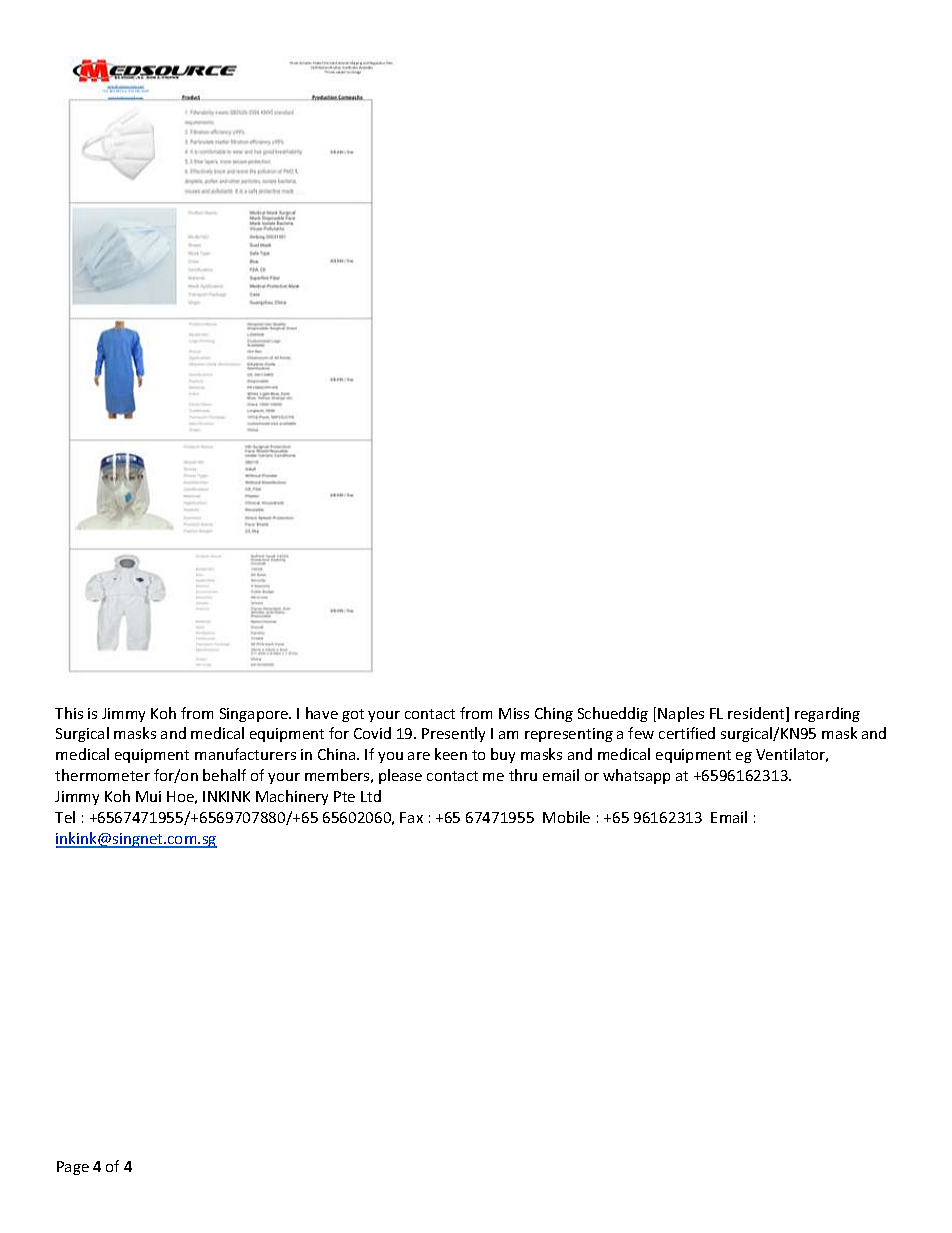 The image size is (952, 1233). What do you see at coordinates (371, 796) in the page?
I see `Ltd` at bounding box center [371, 796].
